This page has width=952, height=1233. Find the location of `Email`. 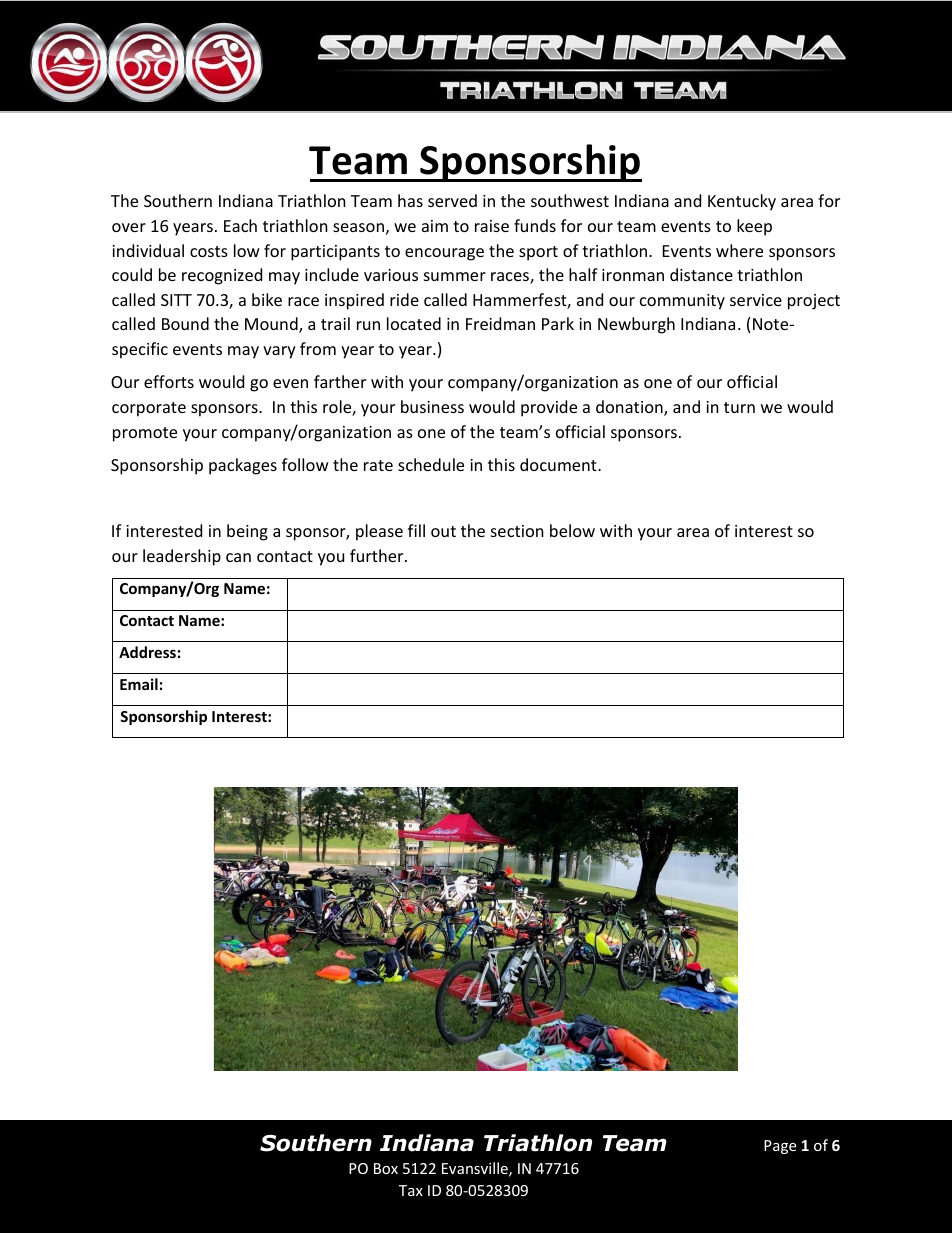

Email is located at coordinates (139, 684).
